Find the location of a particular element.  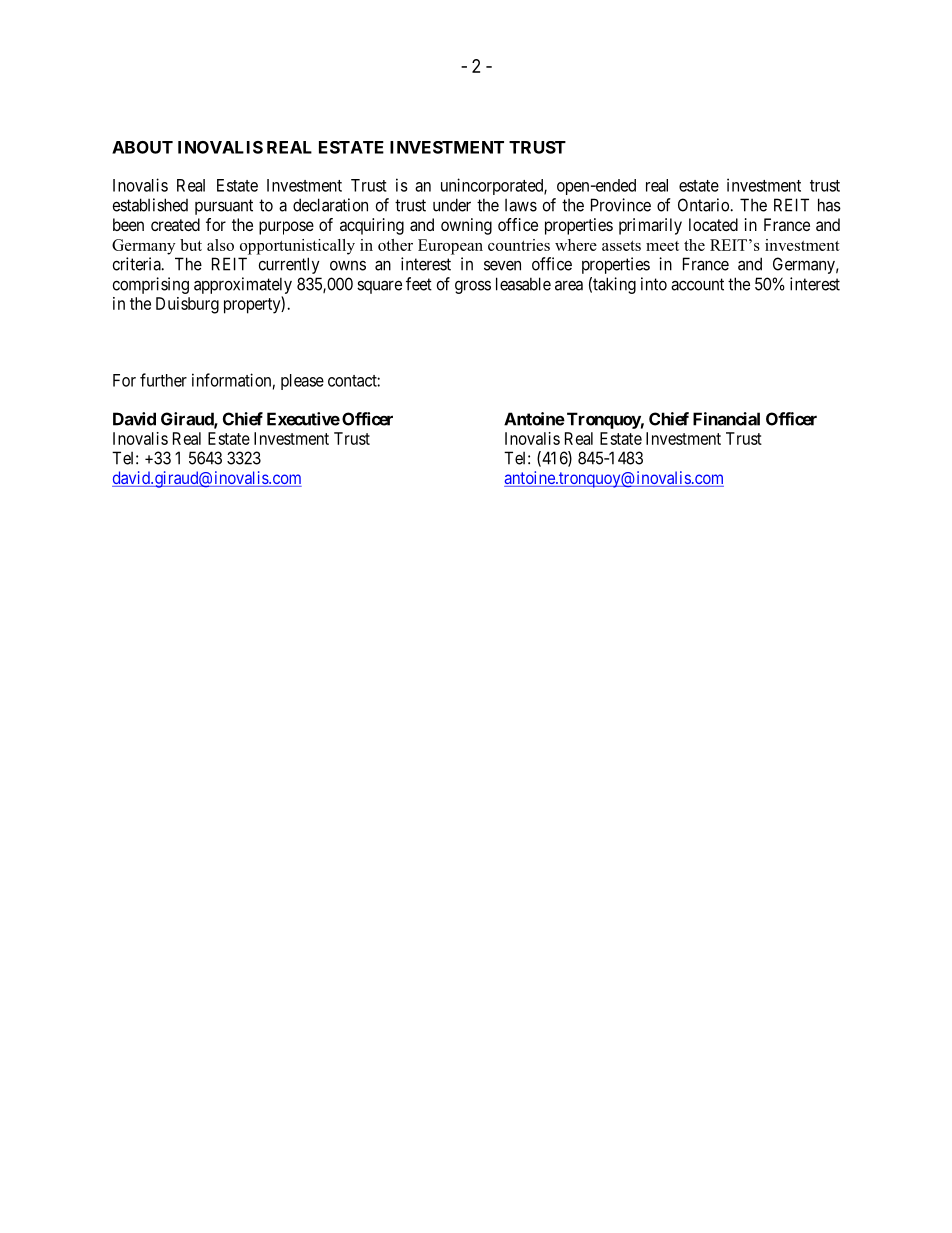

European is located at coordinates (450, 247).
